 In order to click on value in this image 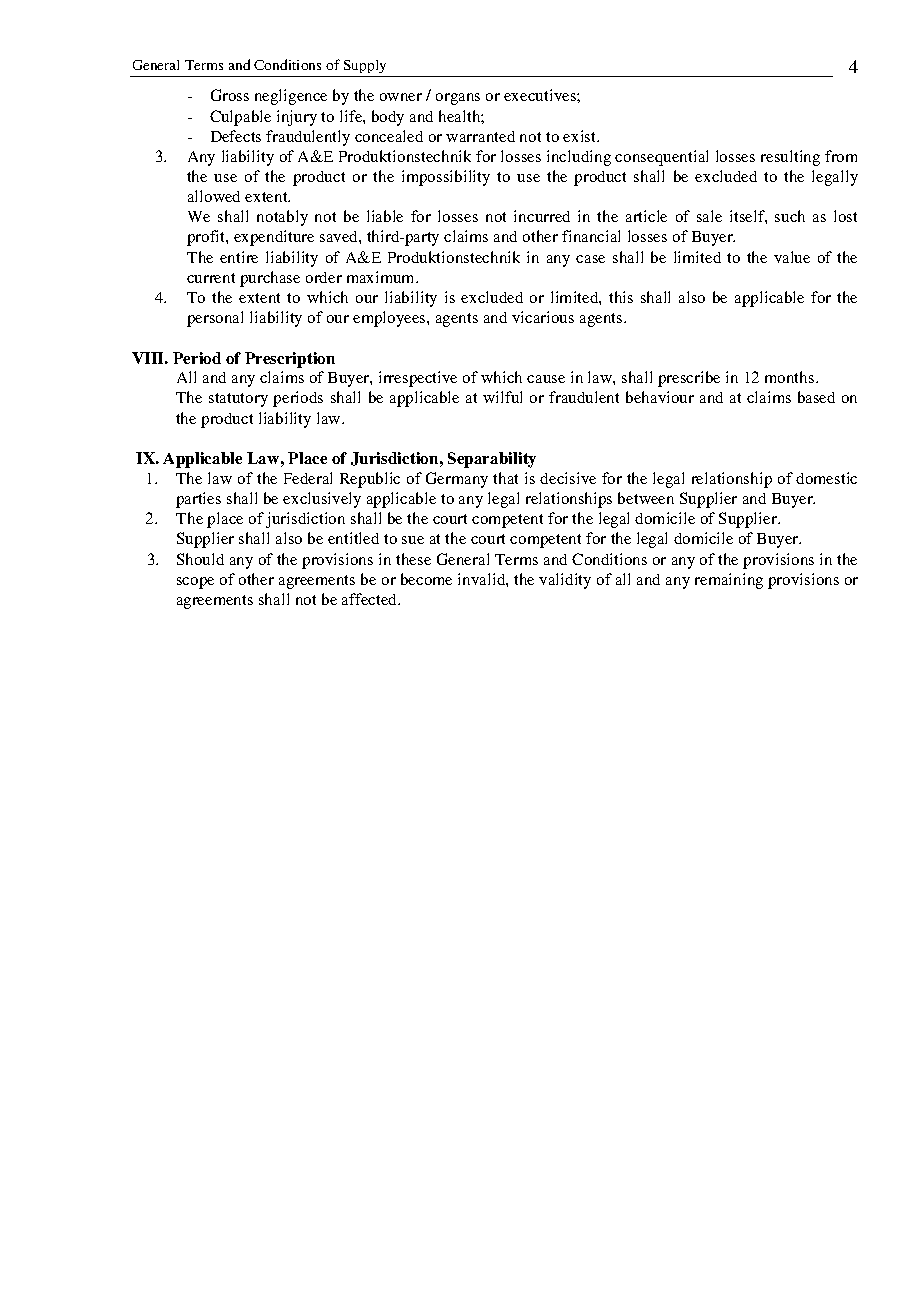, I will do `click(792, 257)`.
